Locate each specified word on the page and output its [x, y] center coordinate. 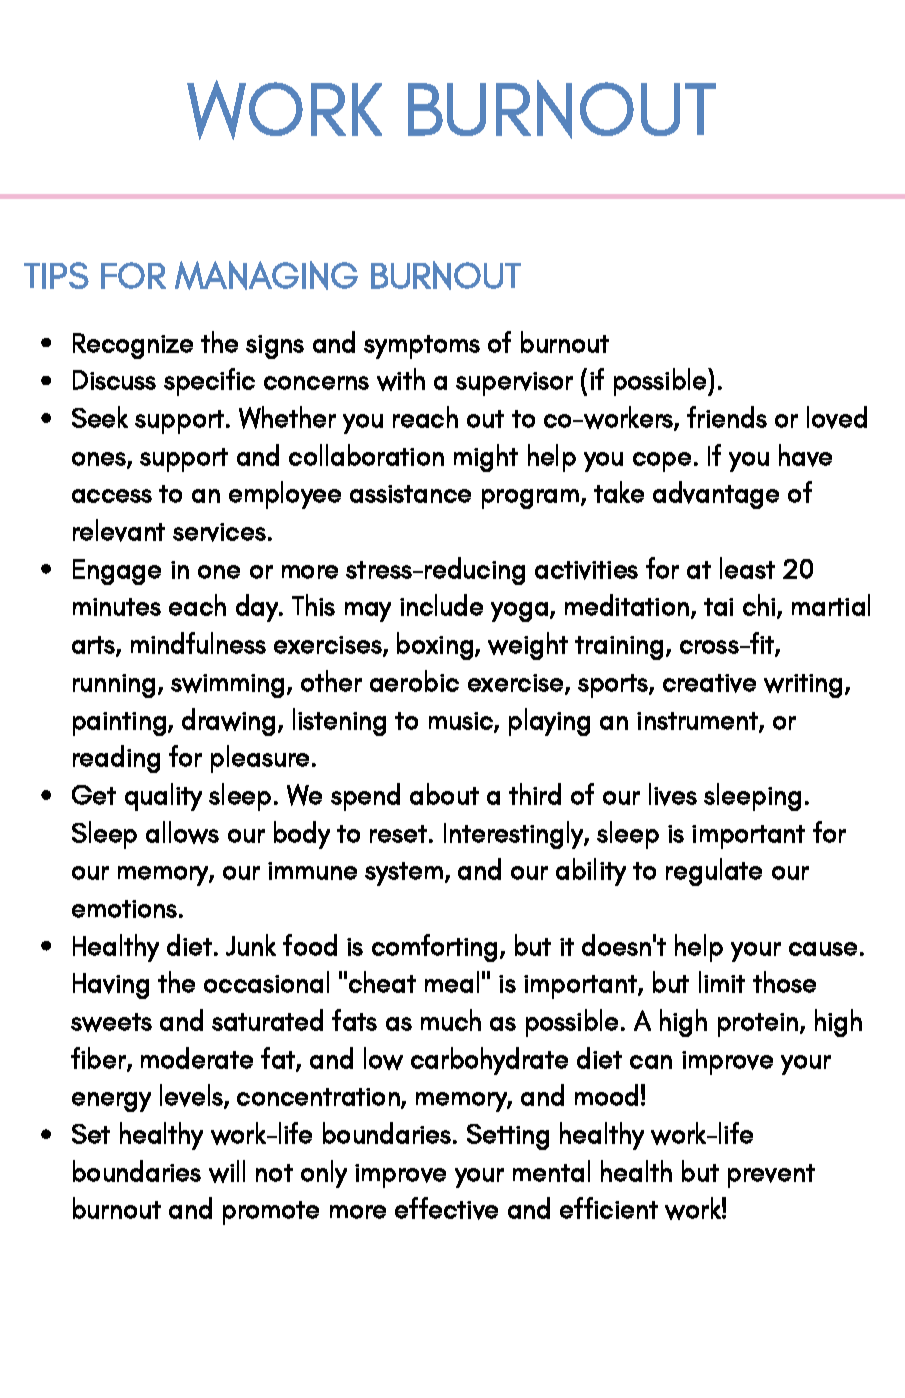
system [404, 874]
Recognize [133, 346]
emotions [124, 909]
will [227, 1171]
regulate [714, 872]
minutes [117, 607]
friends [727, 417]
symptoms [422, 347]
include [441, 605]
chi [759, 605]
